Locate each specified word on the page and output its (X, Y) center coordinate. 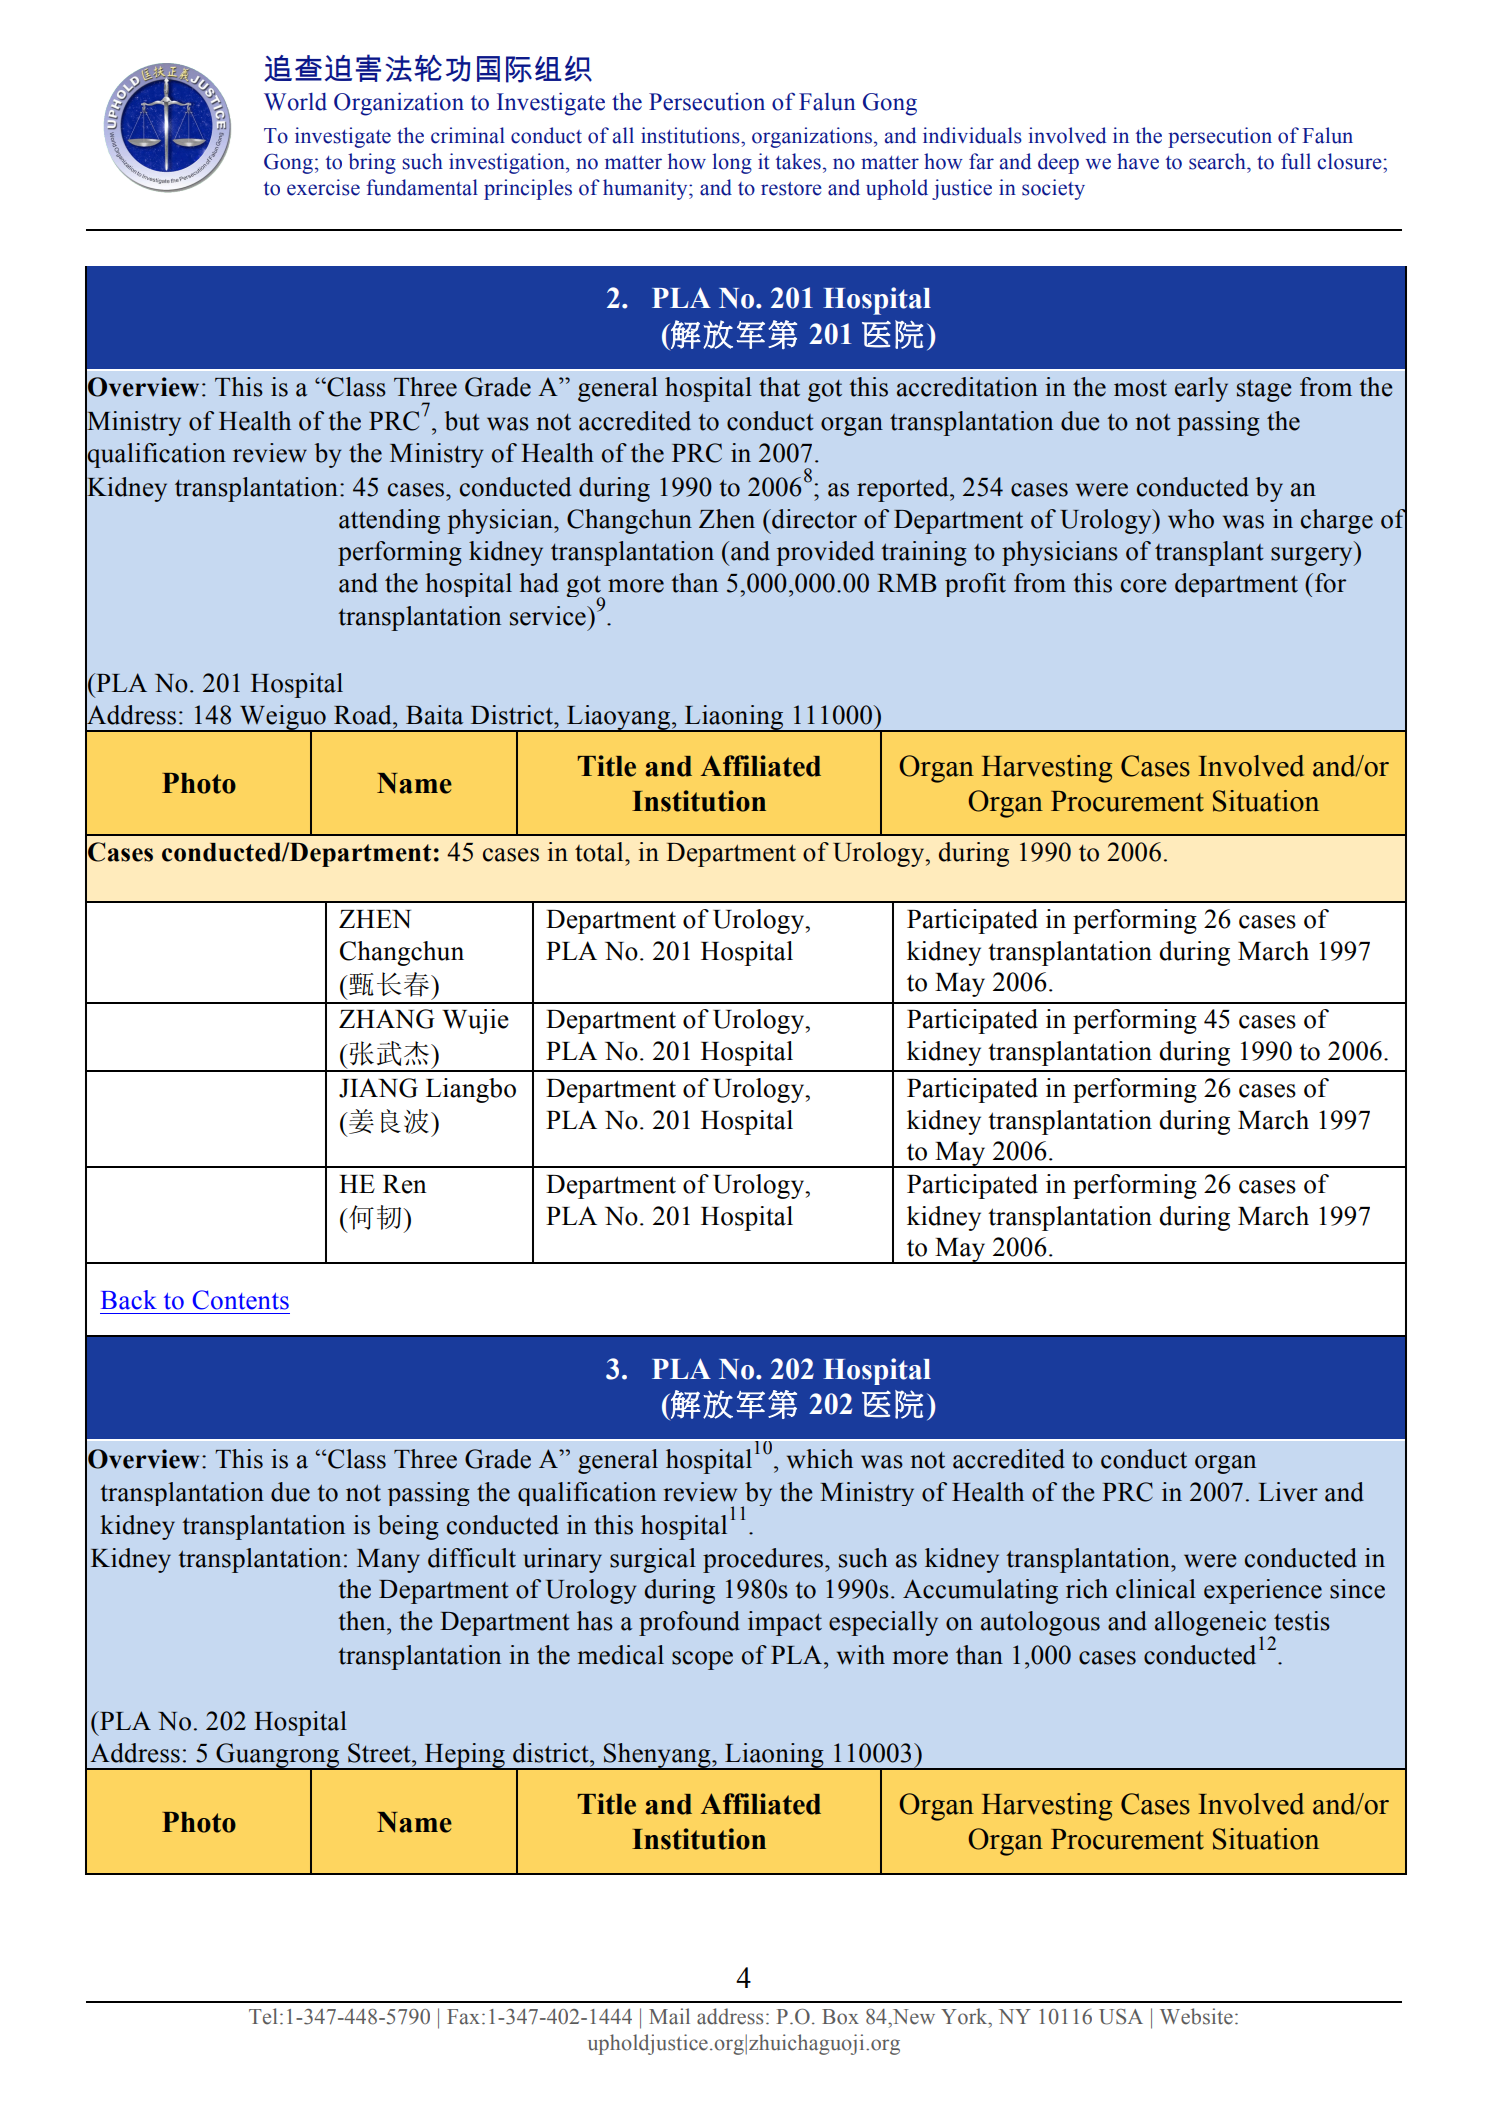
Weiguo (283, 718)
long (732, 163)
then (363, 1621)
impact (785, 1623)
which (820, 1459)
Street (380, 1753)
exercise (323, 187)
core (1143, 586)
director (813, 519)
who (1191, 519)
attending (389, 521)
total (600, 852)
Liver (1288, 1492)
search (1218, 161)
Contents (241, 1300)
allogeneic (1212, 1624)
